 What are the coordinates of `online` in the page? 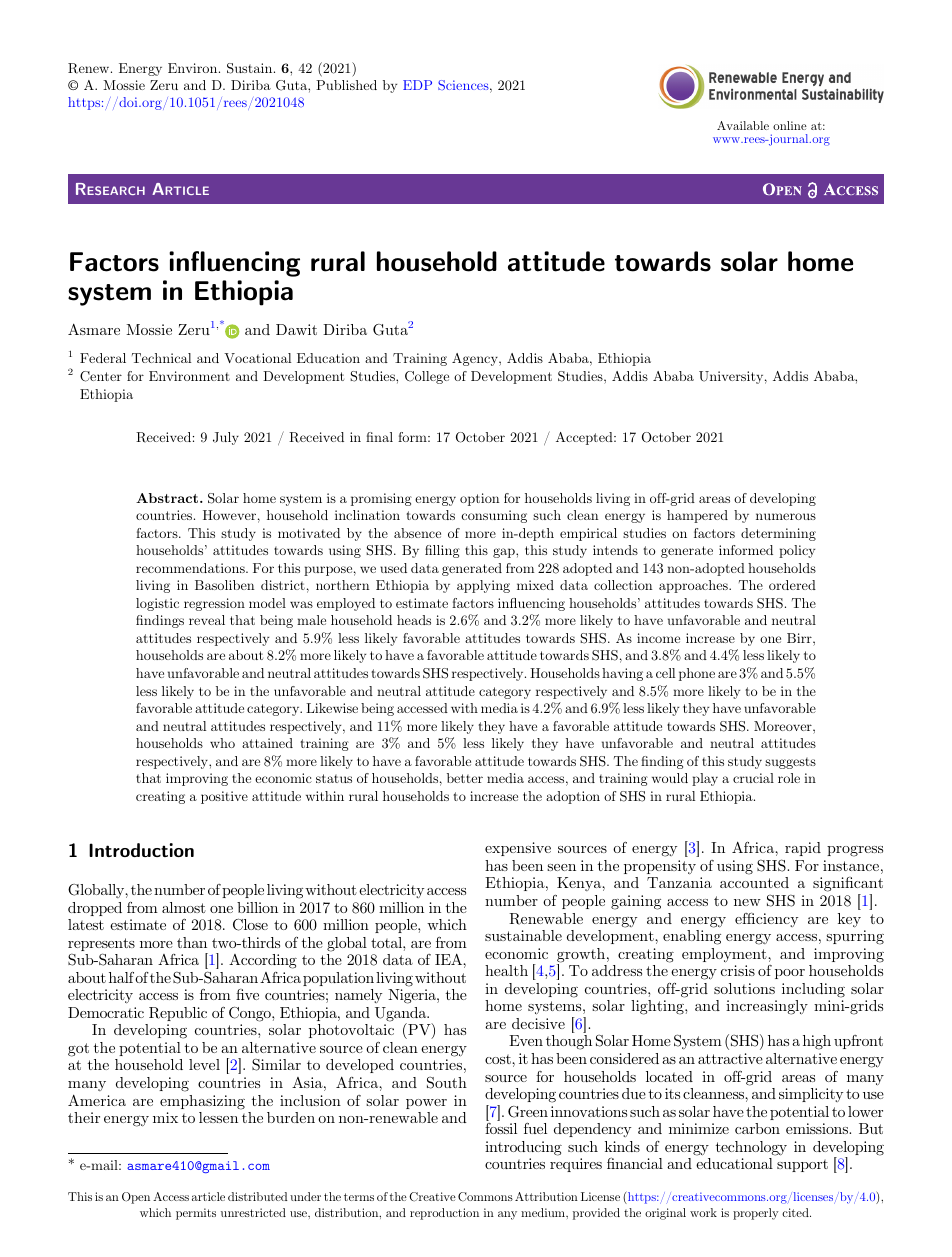 It's located at (790, 125).
